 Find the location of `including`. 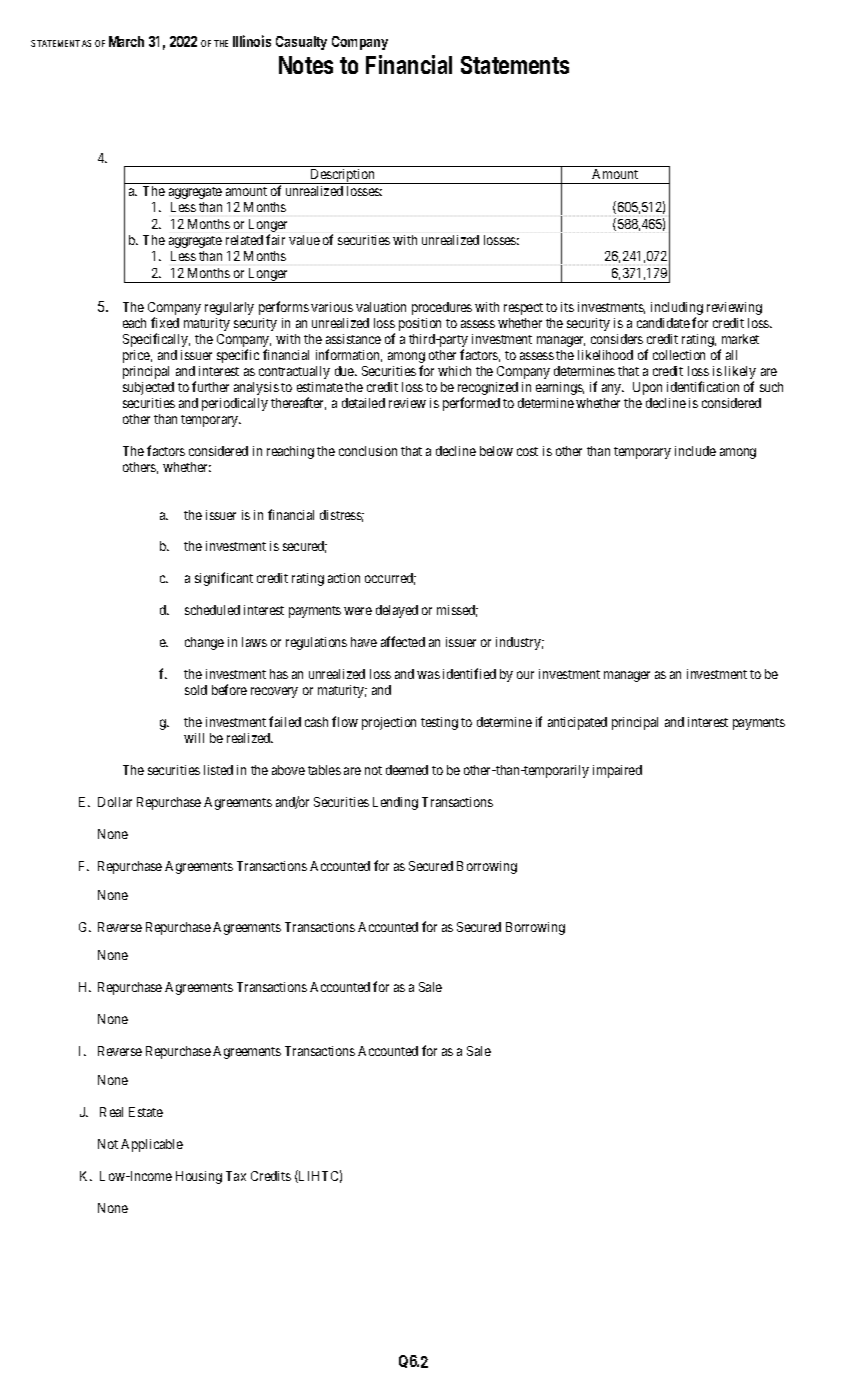

including is located at coordinates (677, 310).
